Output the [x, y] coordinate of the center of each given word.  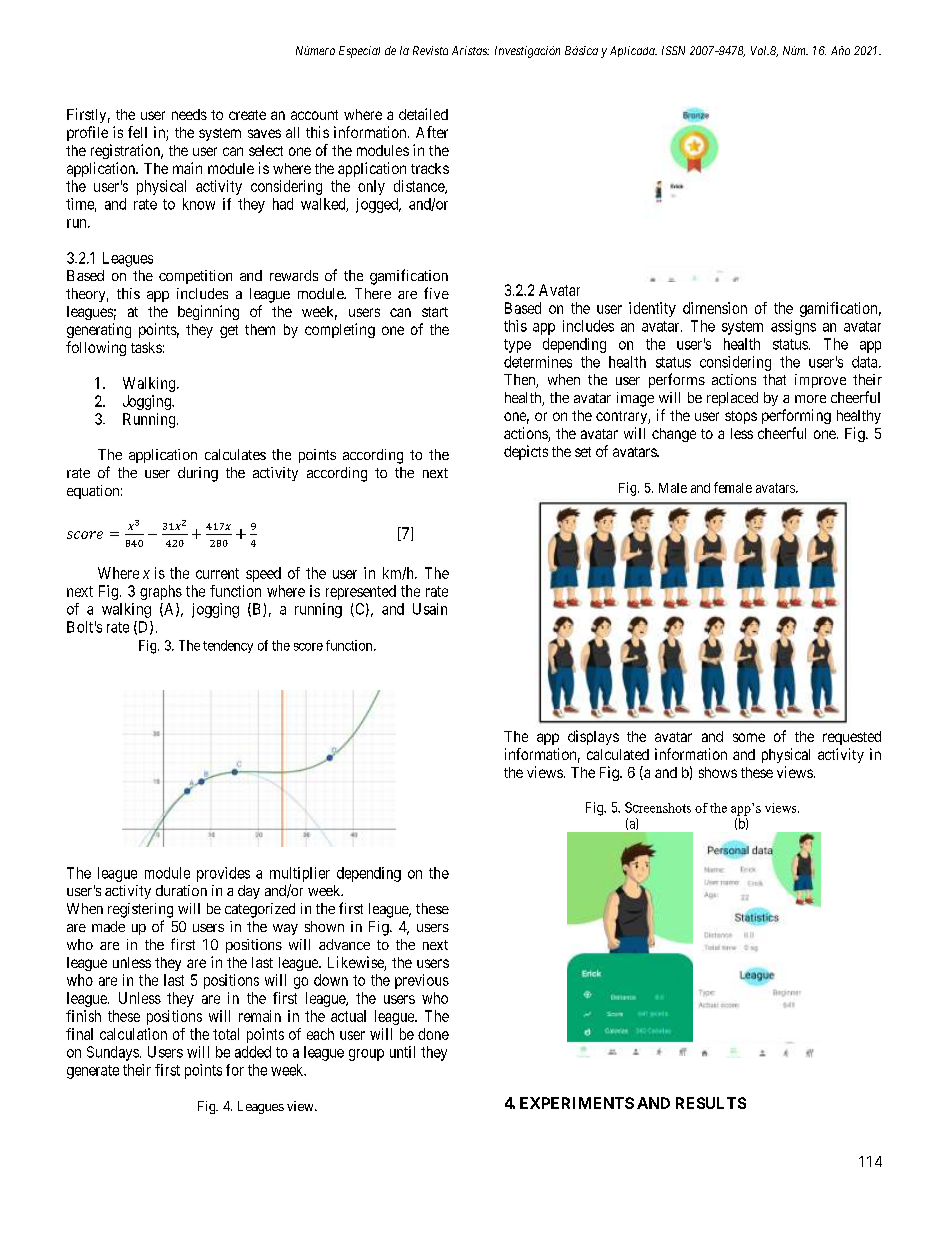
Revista [430, 50]
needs [189, 114]
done [433, 1034]
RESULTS [711, 1103]
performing [796, 416]
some [749, 737]
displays [593, 737]
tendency [228, 646]
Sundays [113, 1053]
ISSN [673, 50]
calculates [235, 454]
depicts [526, 452]
